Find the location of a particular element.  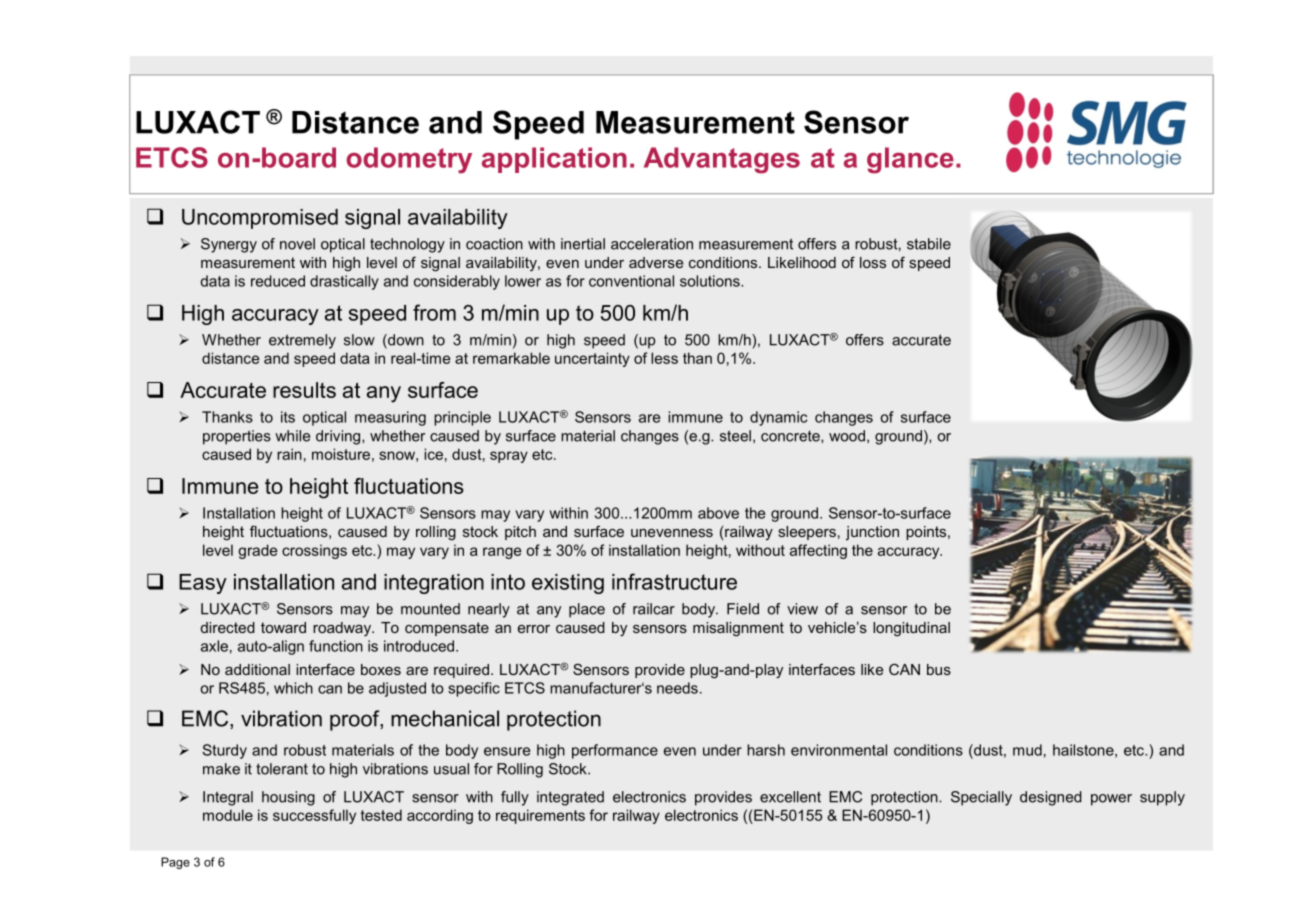

wood is located at coordinates (847, 436).
